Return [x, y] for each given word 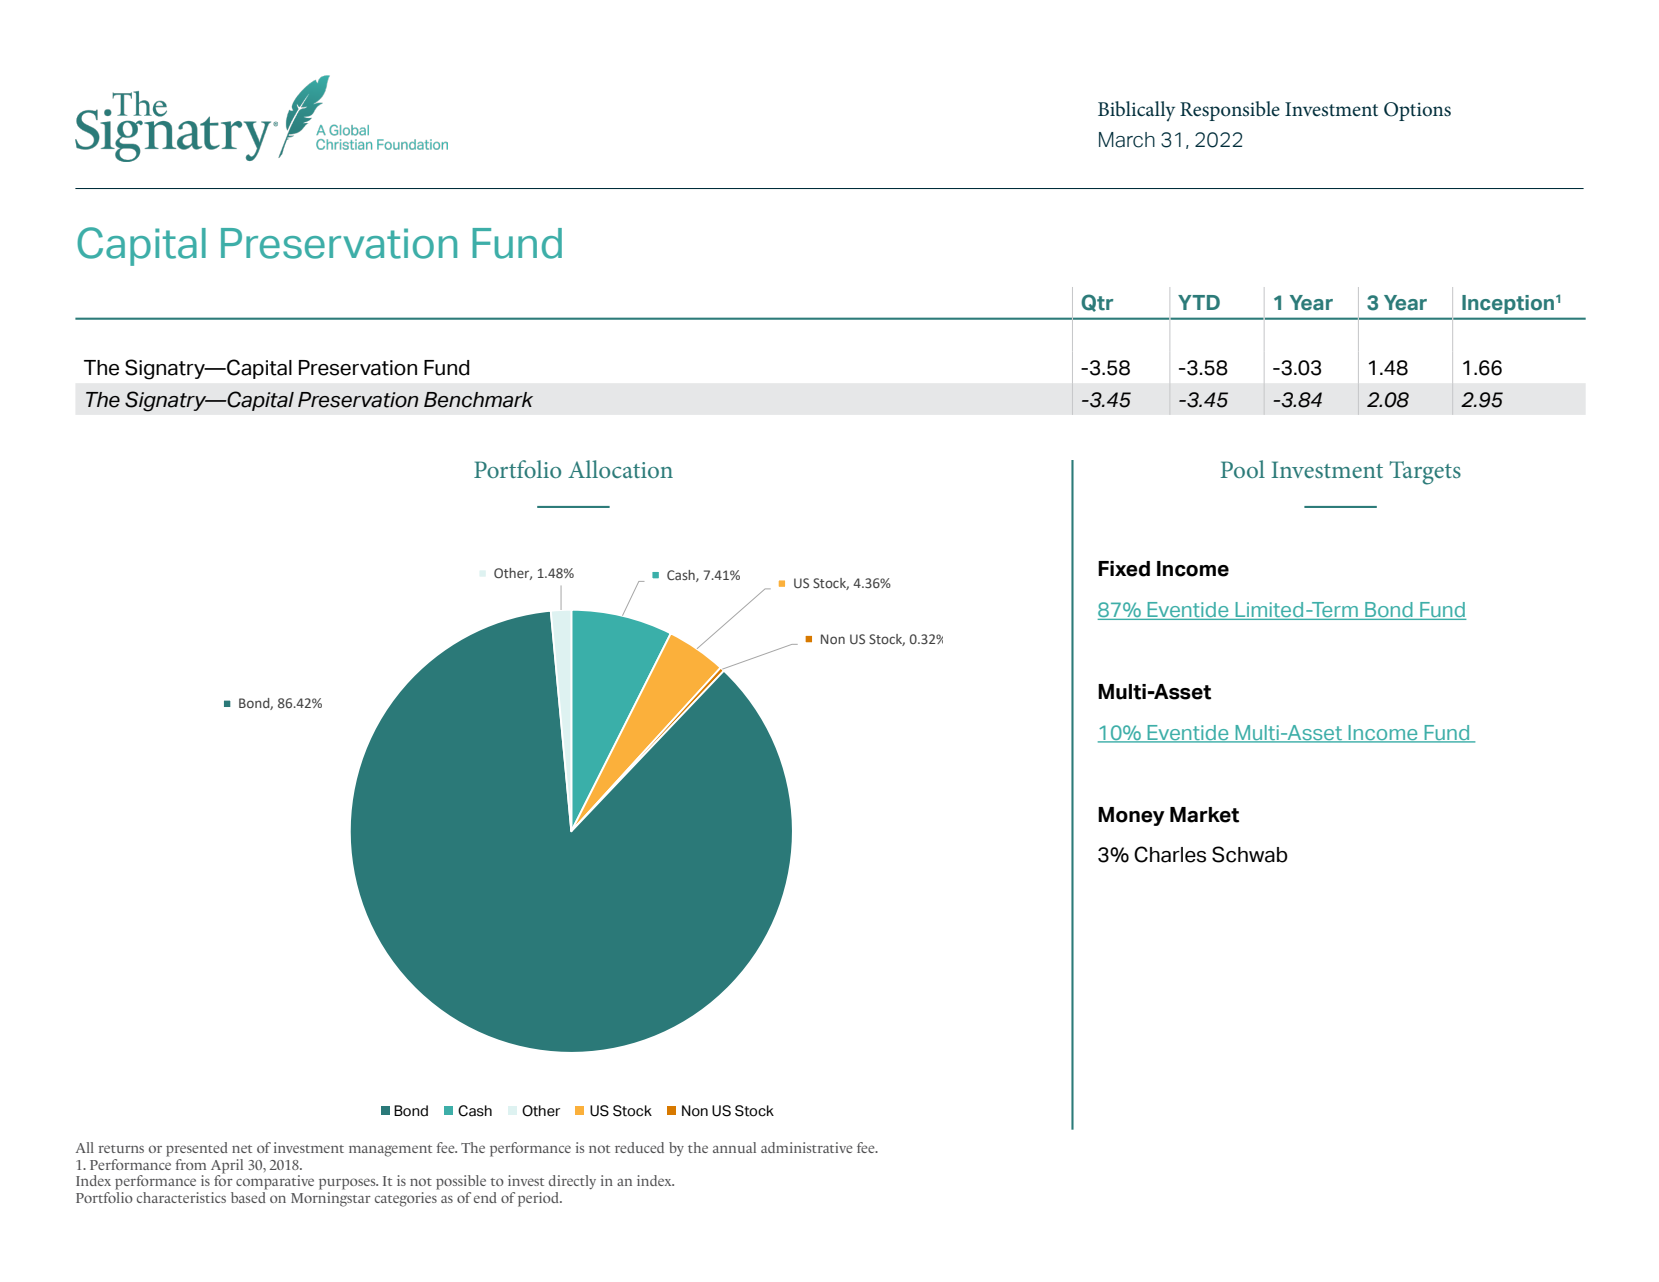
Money [1131, 816]
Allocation [620, 469]
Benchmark [478, 400]
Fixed [1124, 569]
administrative [807, 1147]
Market [1204, 815]
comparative [275, 1182]
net [242, 1149]
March [1127, 140]
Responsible [1230, 111]
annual [734, 1147]
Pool [1243, 469]
